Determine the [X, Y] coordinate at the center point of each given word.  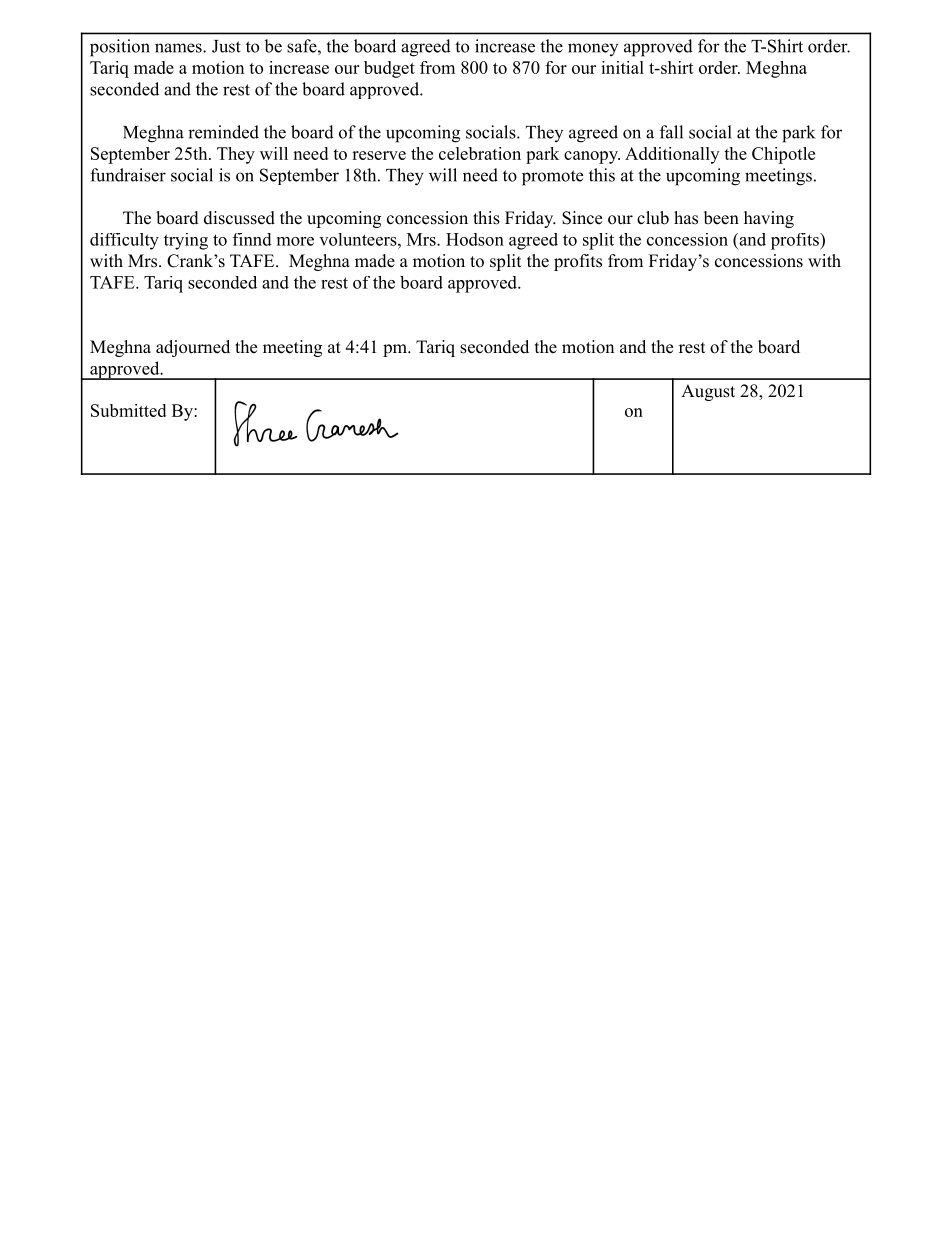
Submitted [128, 410]
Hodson [475, 239]
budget [389, 69]
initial [622, 67]
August [708, 392]
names [179, 48]
